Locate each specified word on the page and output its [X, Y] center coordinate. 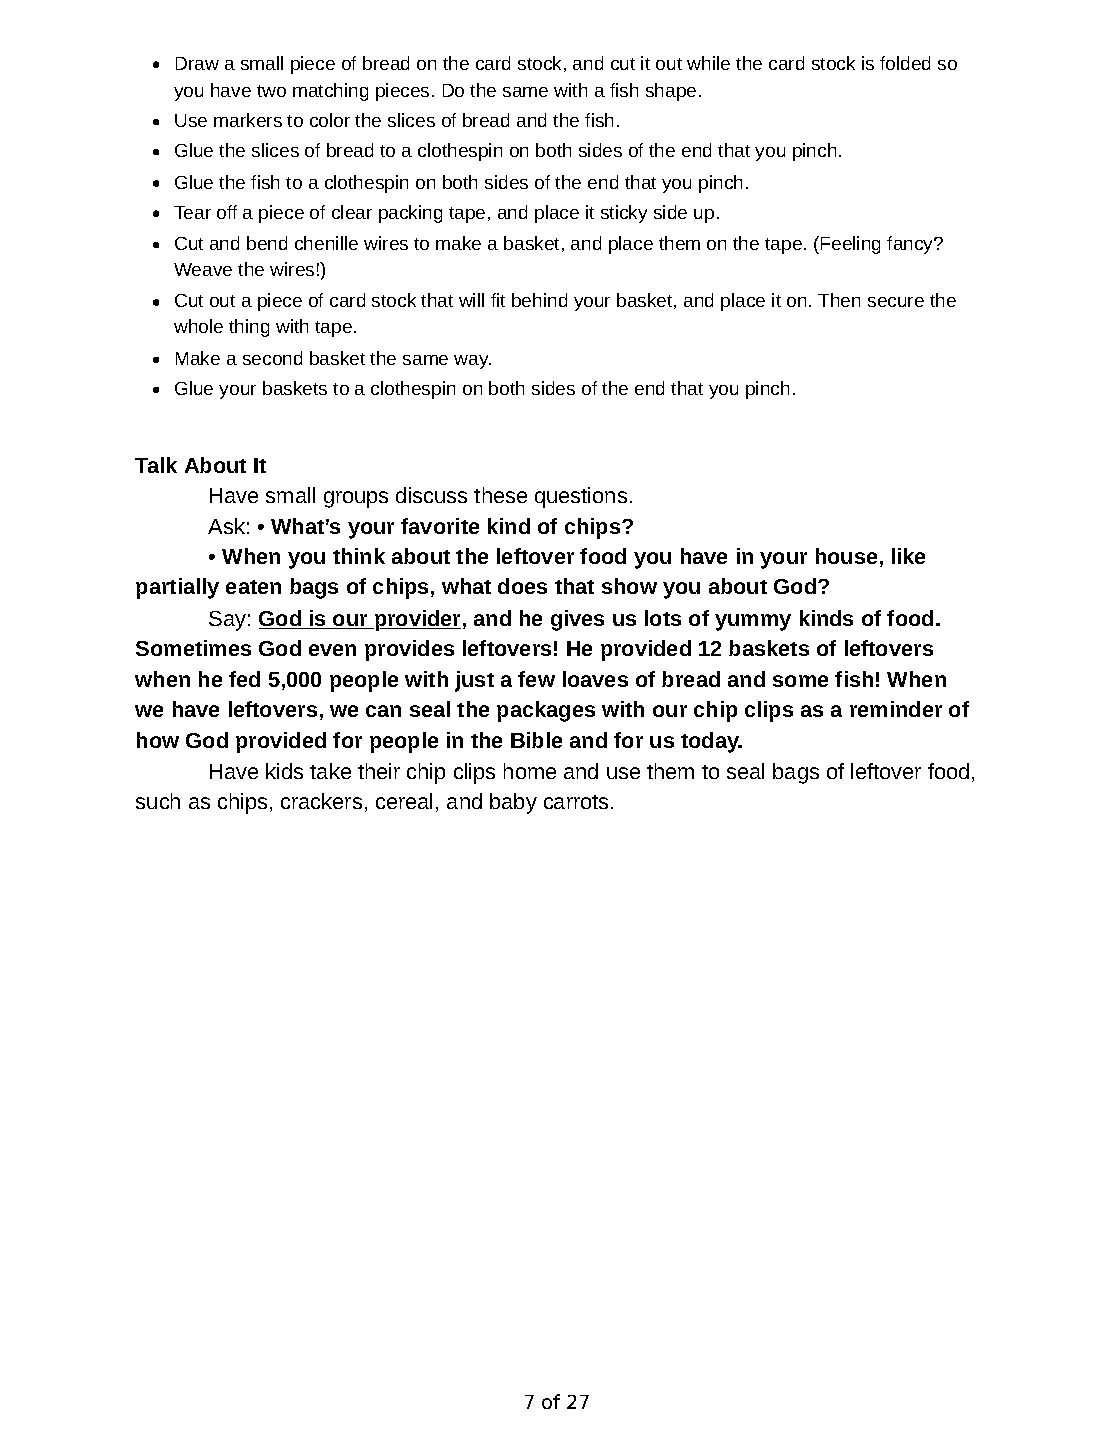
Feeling [849, 245]
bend [267, 243]
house [846, 556]
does [522, 586]
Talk [156, 465]
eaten [253, 587]
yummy [753, 622]
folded [905, 63]
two [271, 91]
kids [284, 771]
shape [671, 92]
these [500, 495]
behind [539, 300]
